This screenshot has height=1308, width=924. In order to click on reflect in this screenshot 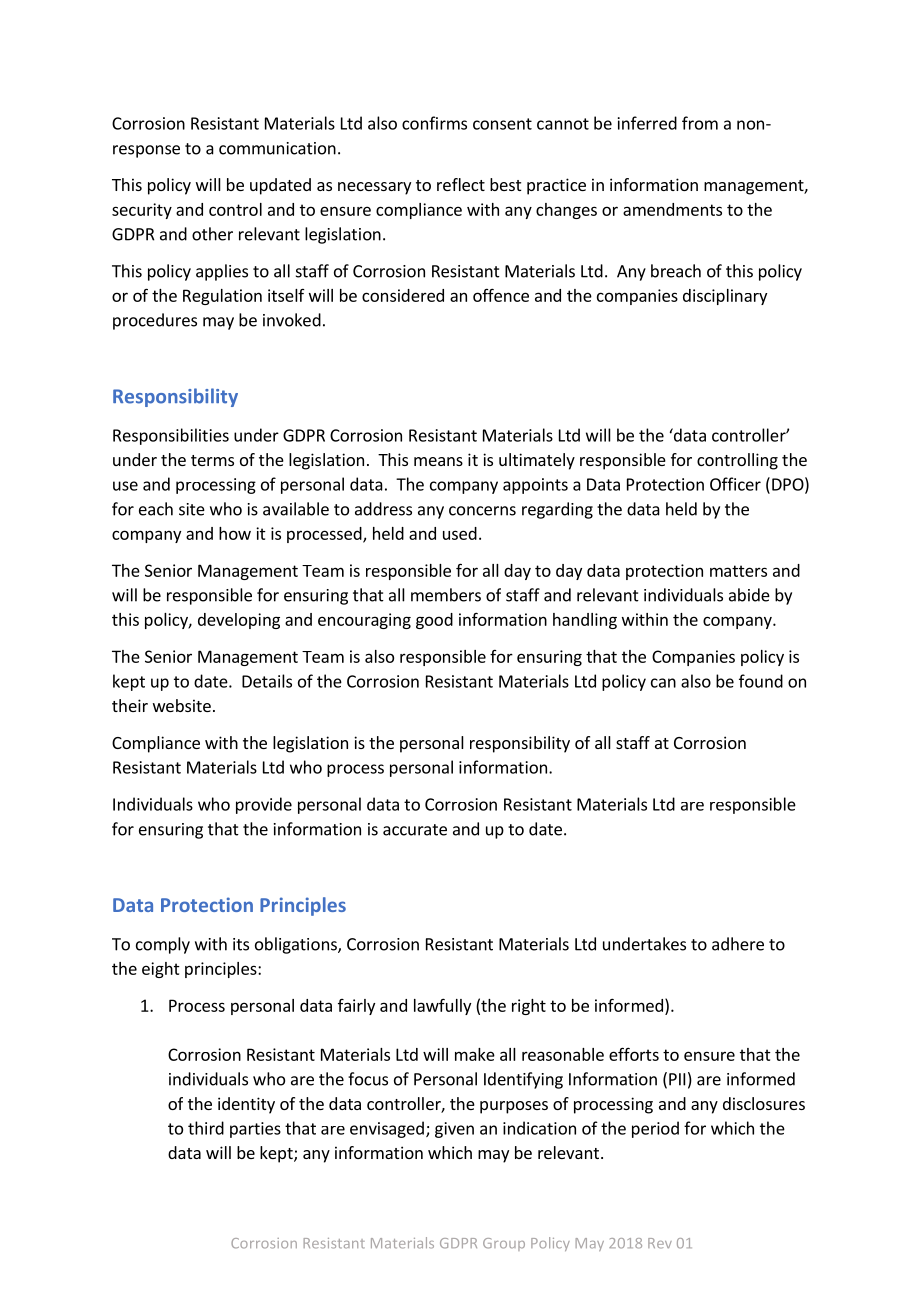, I will do `click(461, 184)`.
